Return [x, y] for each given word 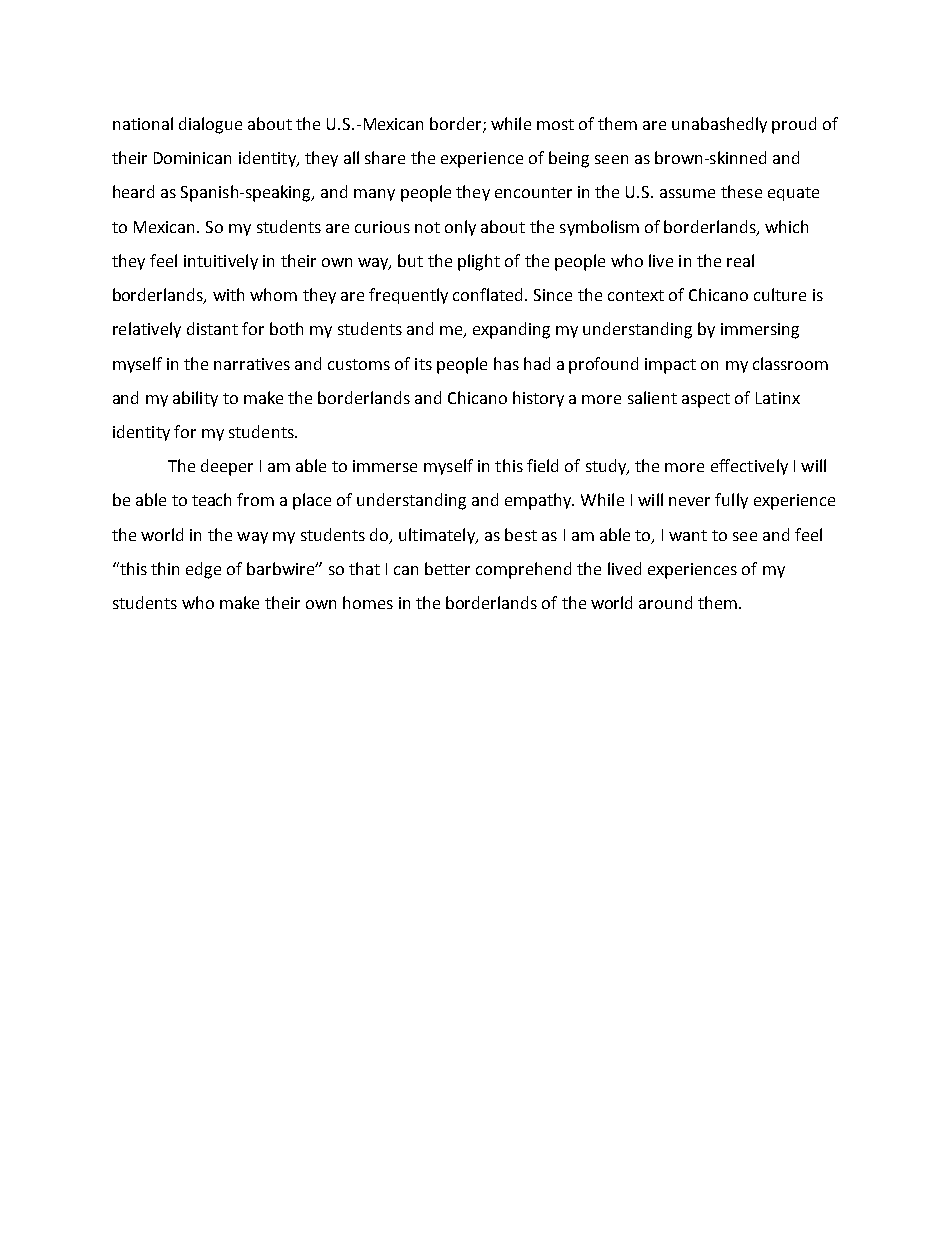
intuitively [221, 262]
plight [479, 262]
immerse [385, 466]
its [423, 364]
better [447, 568]
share [385, 157]
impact [670, 366]
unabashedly [719, 125]
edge [203, 570]
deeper [227, 467]
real [740, 260]
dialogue [210, 125]
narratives [252, 364]
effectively [749, 467]
